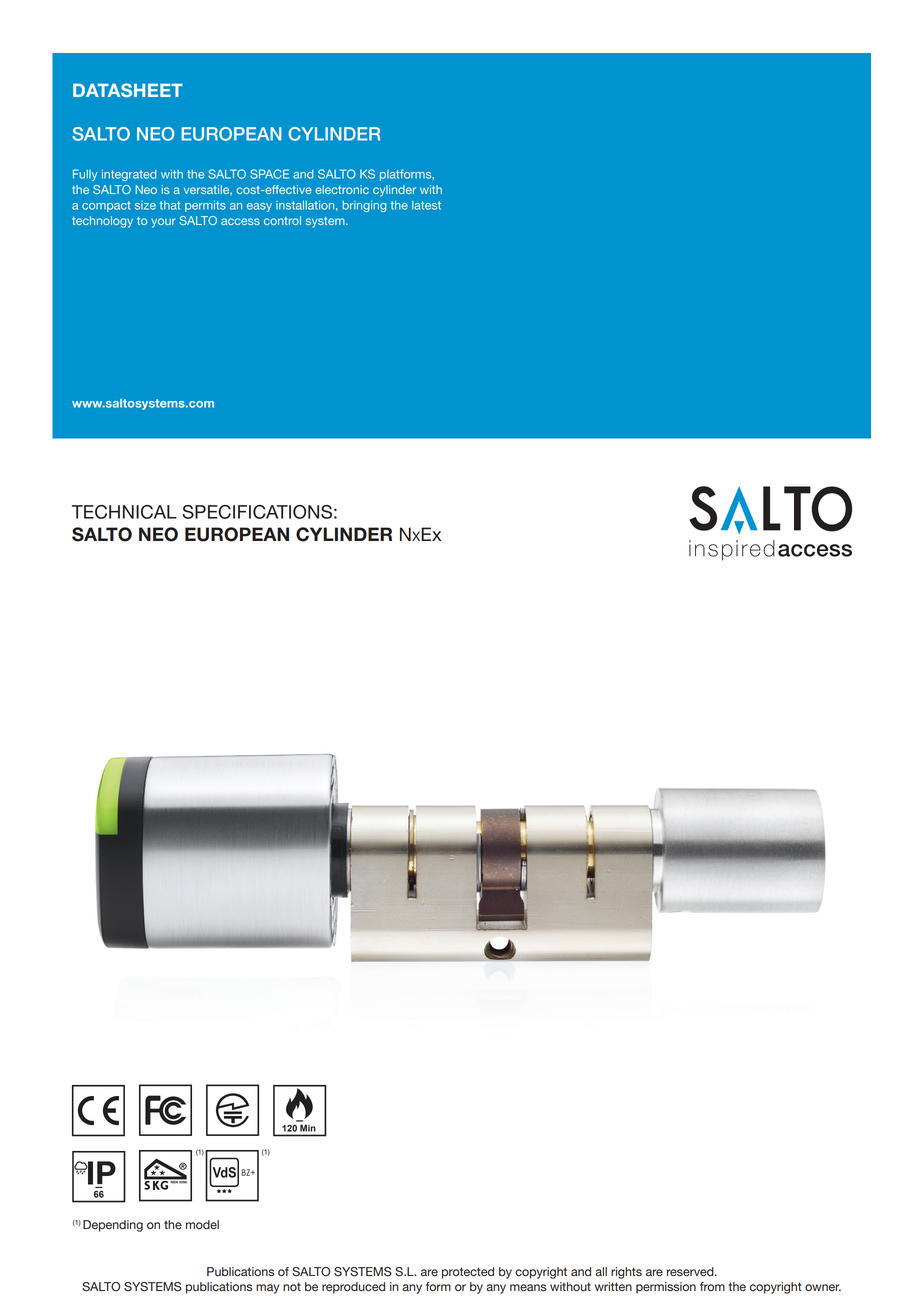 This image has width=924, height=1308. What do you see at coordinates (128, 90) in the image?
I see `DATASHEET` at bounding box center [128, 90].
